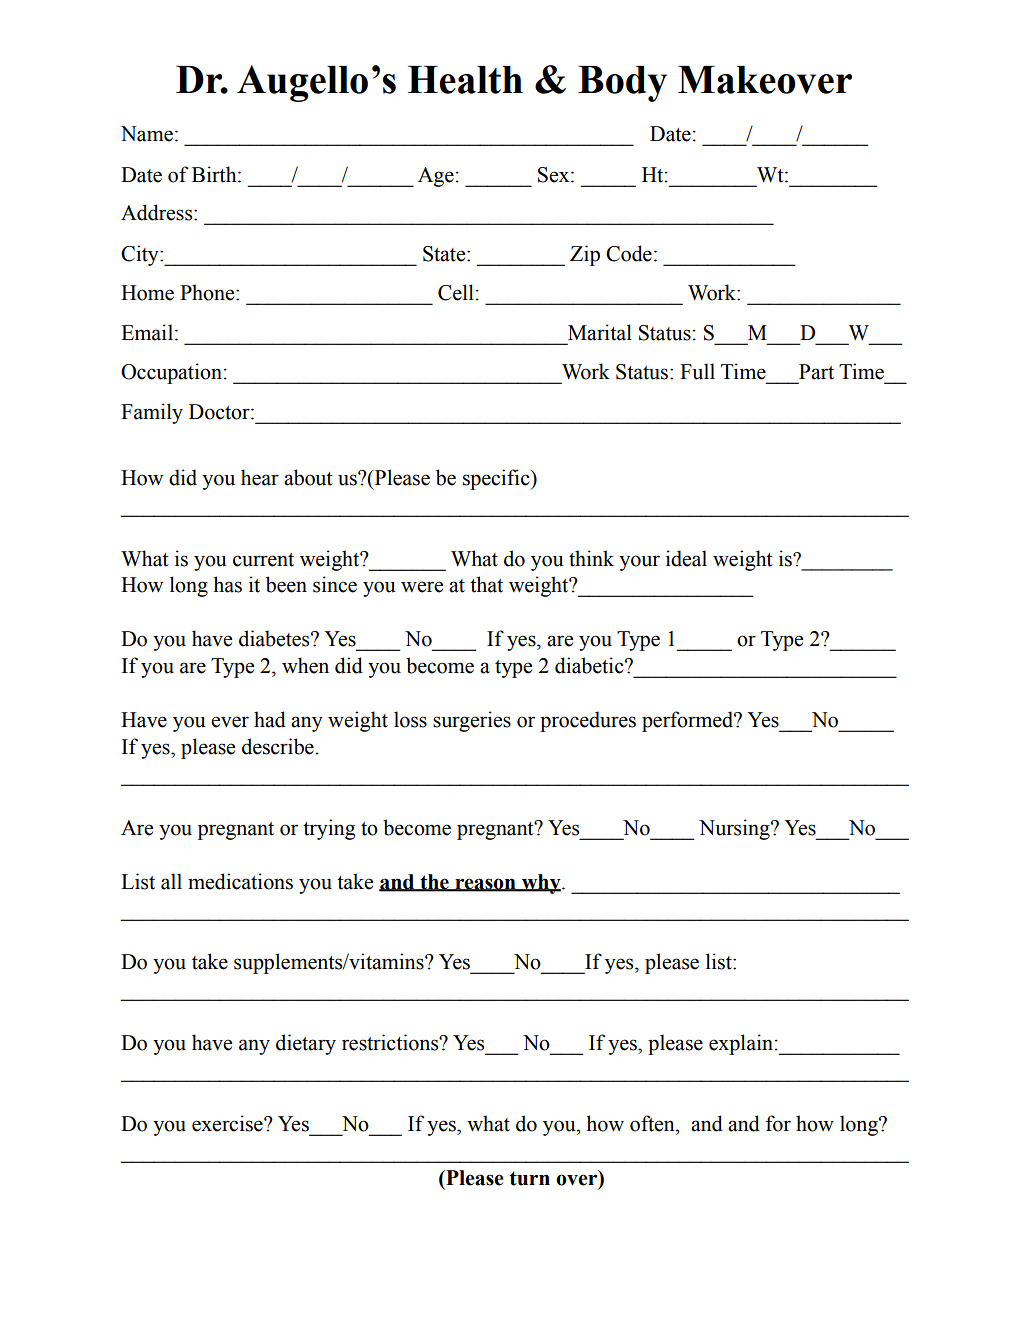  What do you see at coordinates (530, 1178) in the screenshot?
I see `turn` at bounding box center [530, 1178].
